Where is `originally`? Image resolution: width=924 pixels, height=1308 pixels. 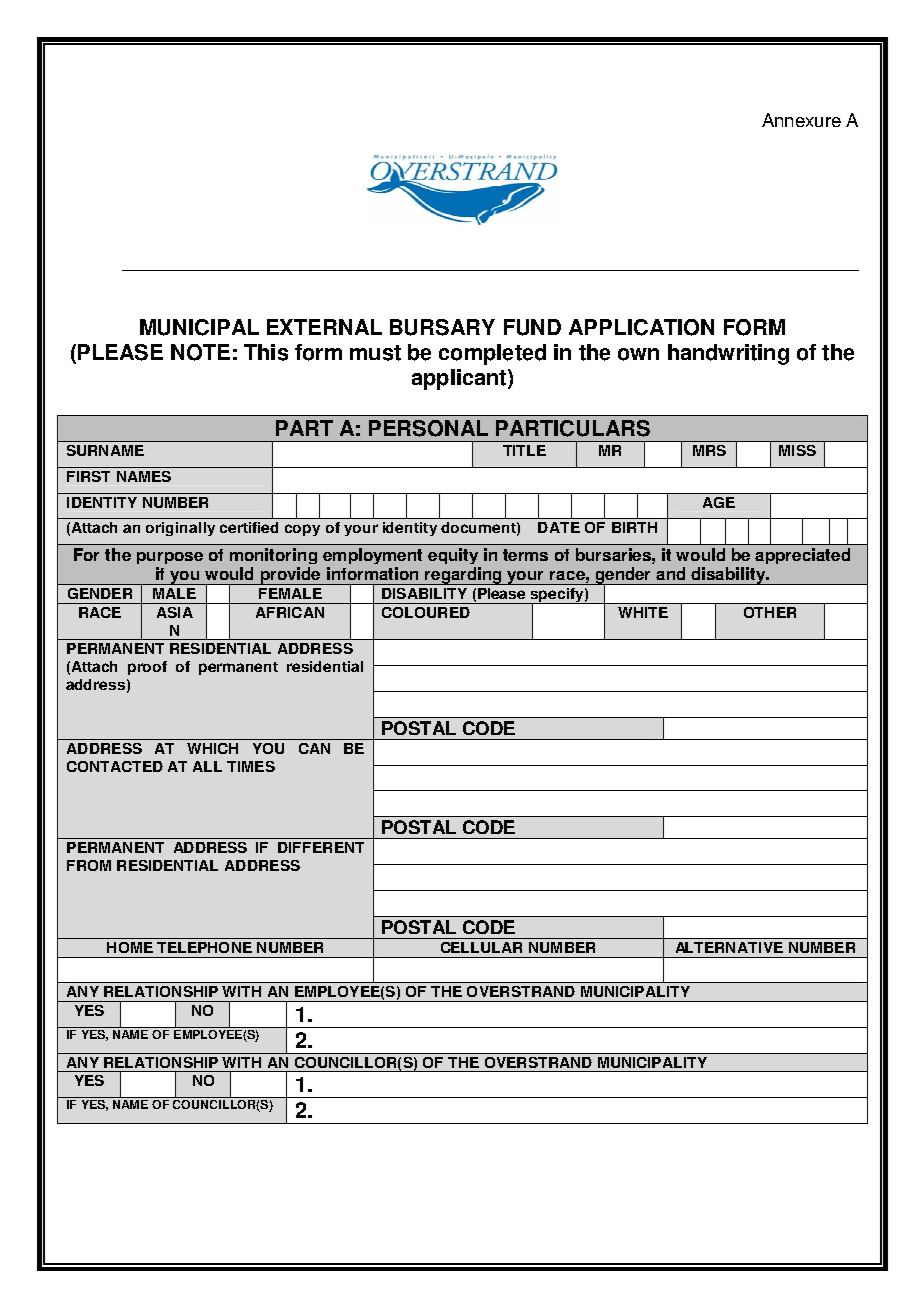 originally is located at coordinates (180, 529).
